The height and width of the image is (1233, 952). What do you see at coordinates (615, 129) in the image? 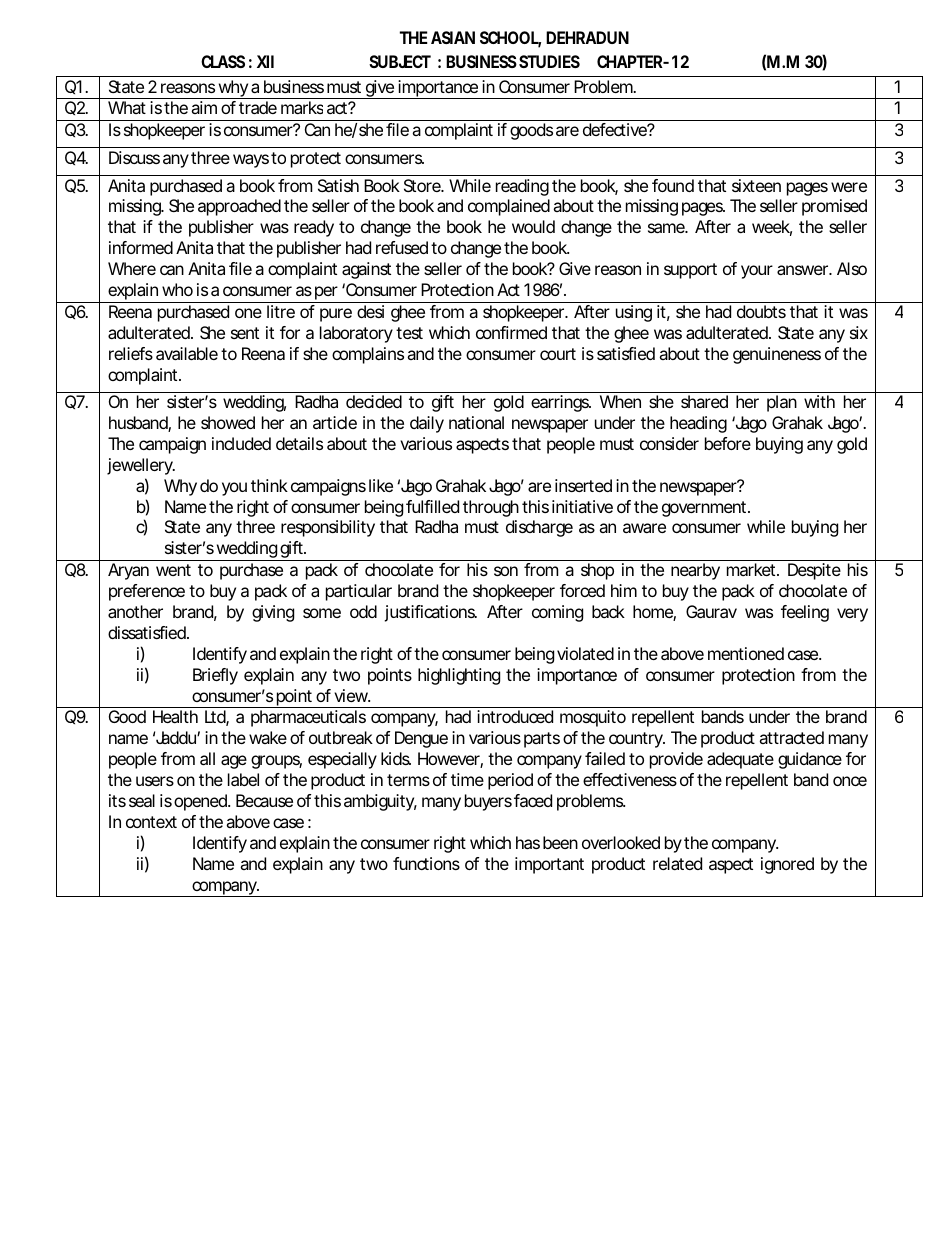
I see `defective` at bounding box center [615, 129].
